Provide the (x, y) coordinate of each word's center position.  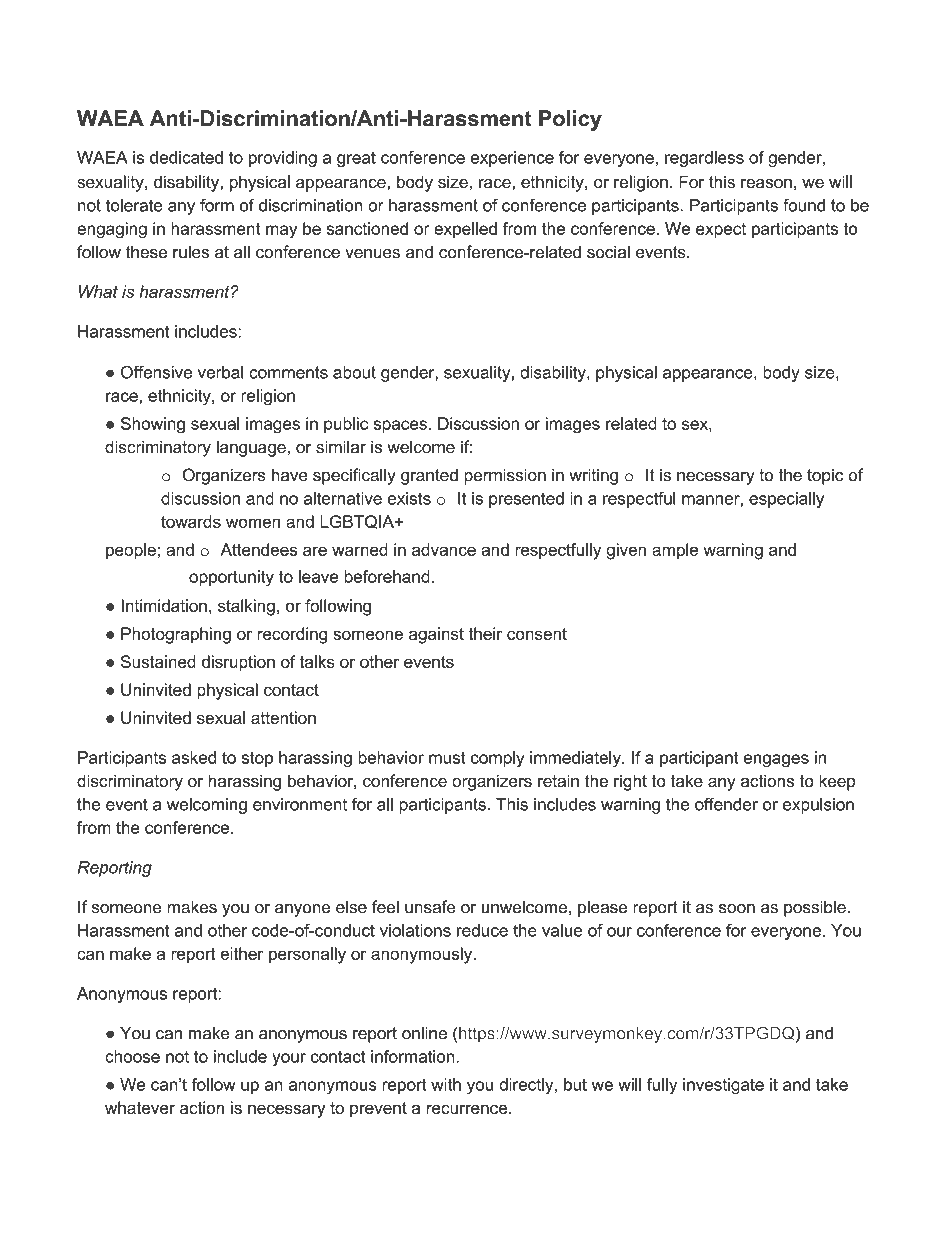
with (446, 1084)
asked (194, 757)
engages (776, 761)
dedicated (186, 157)
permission (505, 476)
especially (786, 500)
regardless (704, 159)
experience (512, 159)
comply (497, 759)
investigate (723, 1086)
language (251, 448)
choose (132, 1056)
